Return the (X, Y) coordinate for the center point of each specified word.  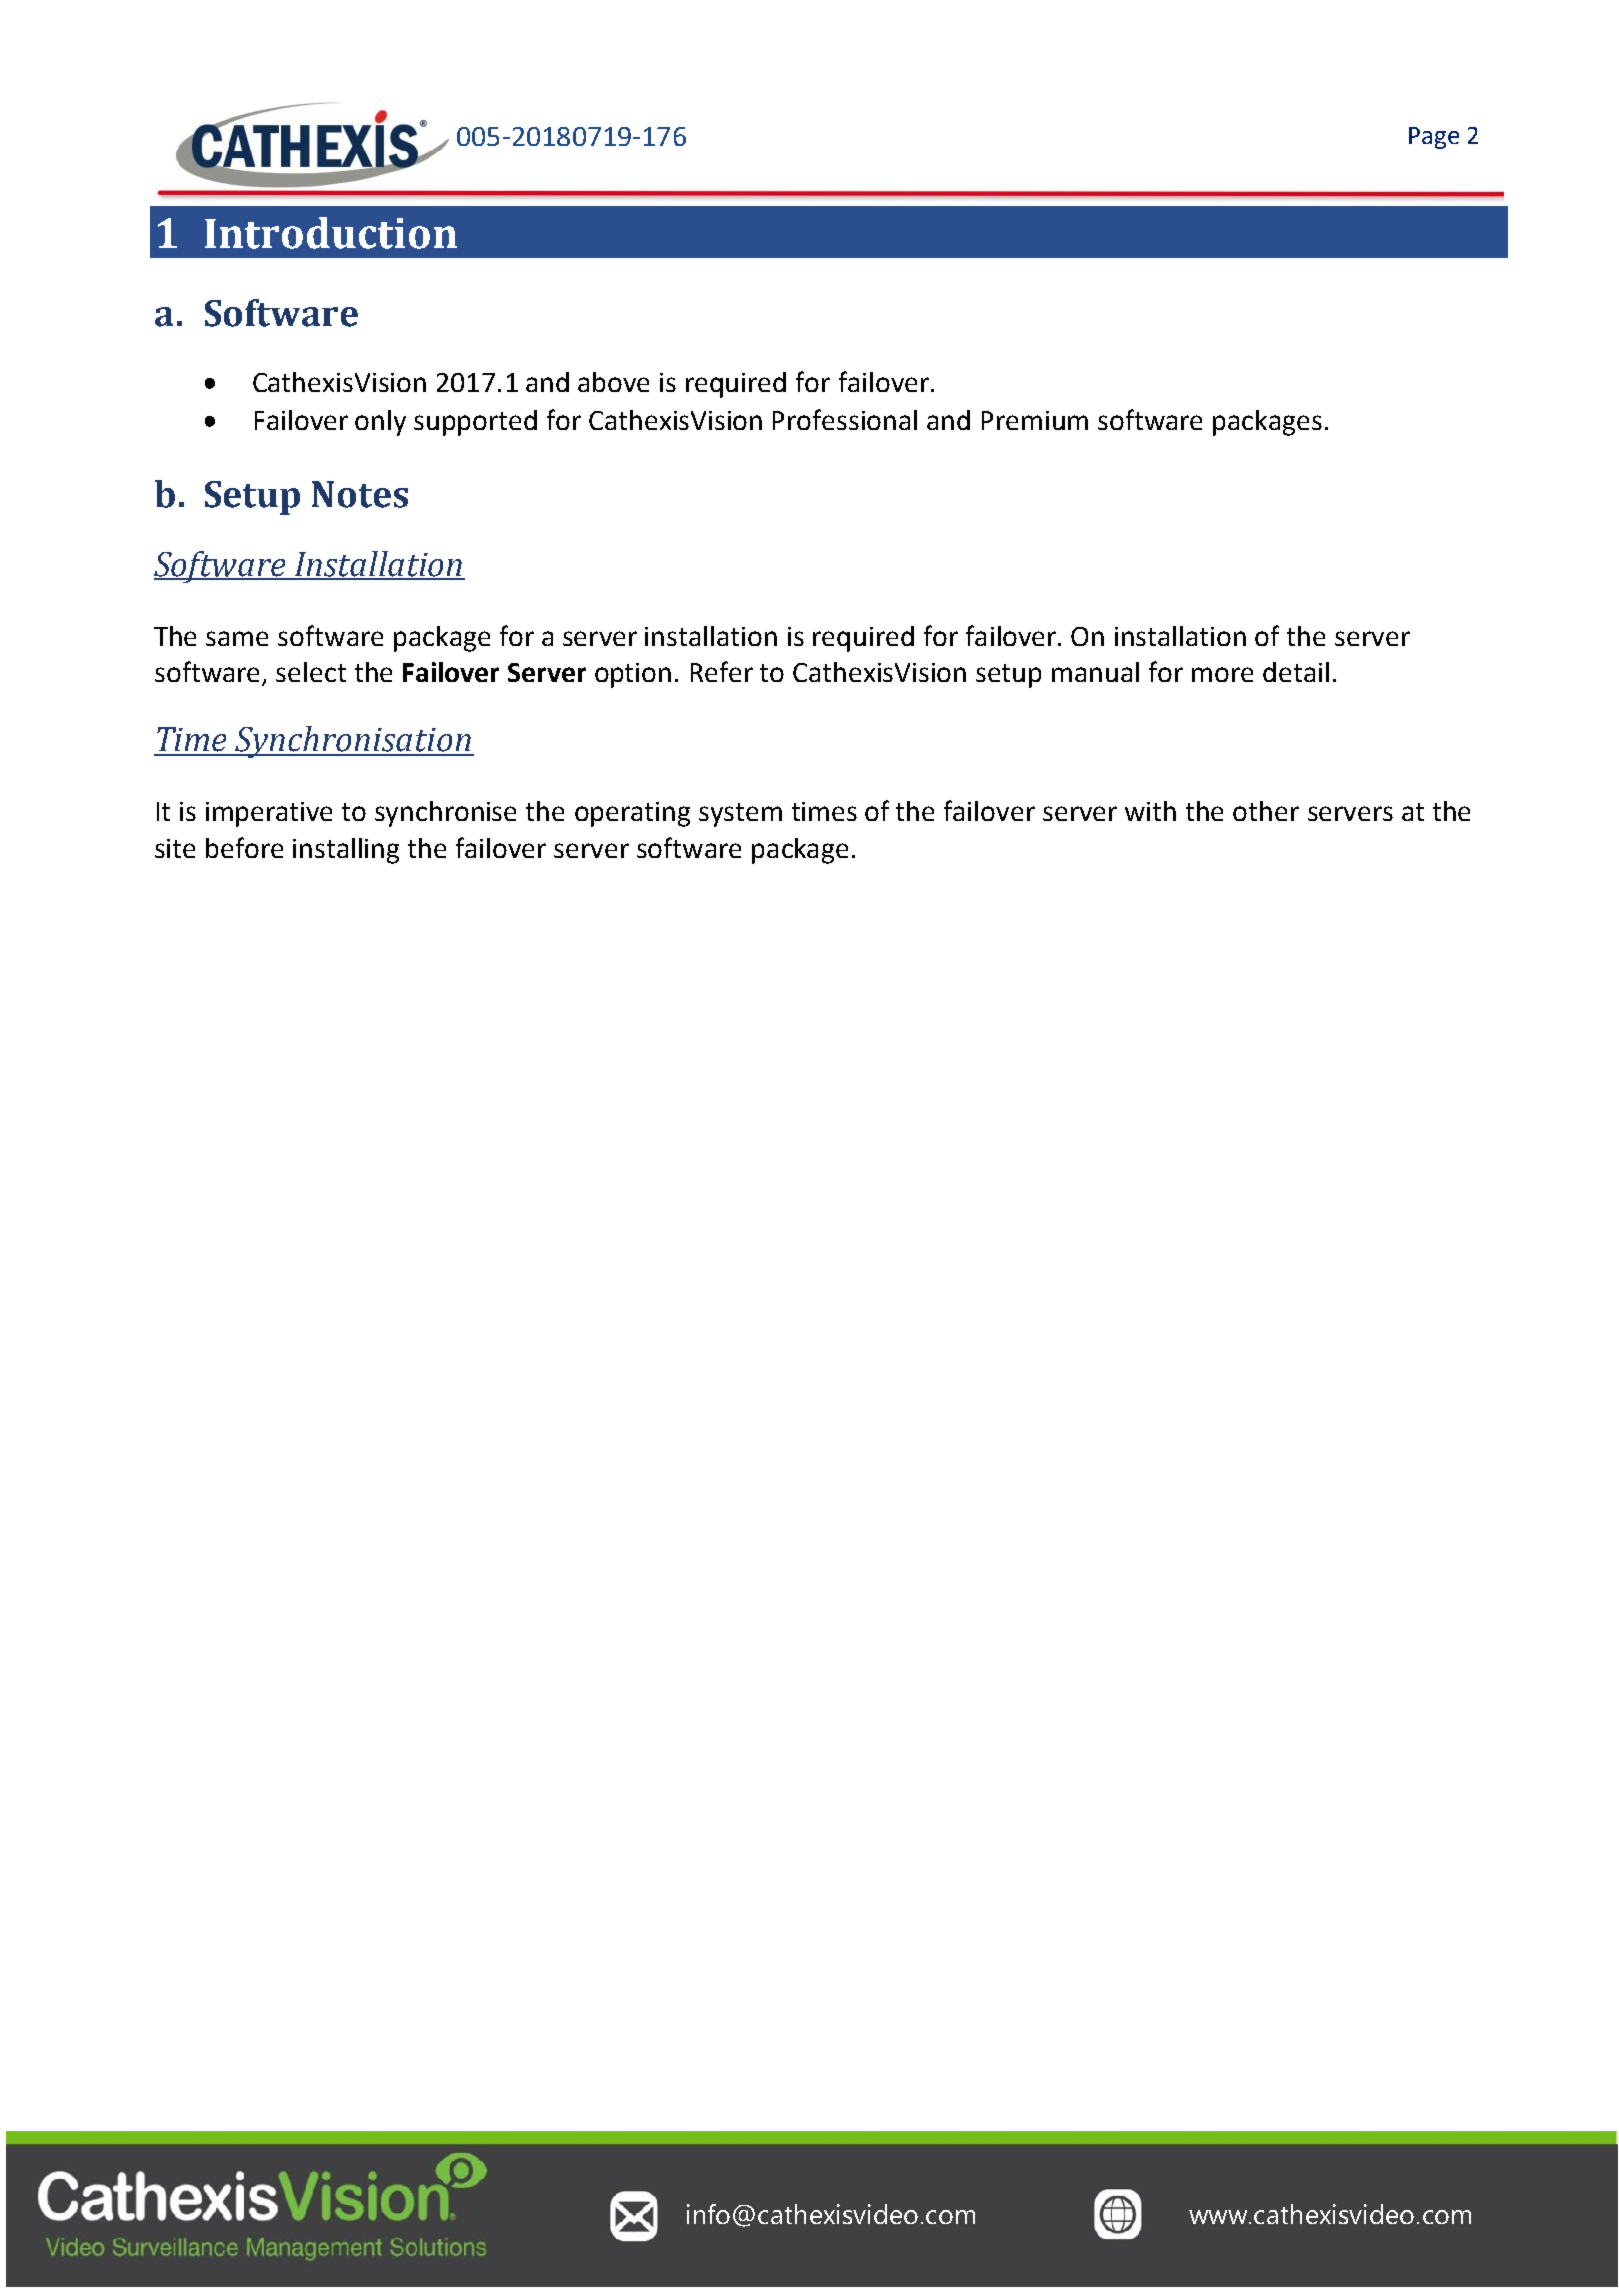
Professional (845, 419)
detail (1296, 672)
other (1266, 811)
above (613, 382)
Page (1434, 138)
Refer (722, 671)
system (740, 815)
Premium (1035, 420)
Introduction (331, 233)
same (237, 638)
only (380, 423)
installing (346, 851)
